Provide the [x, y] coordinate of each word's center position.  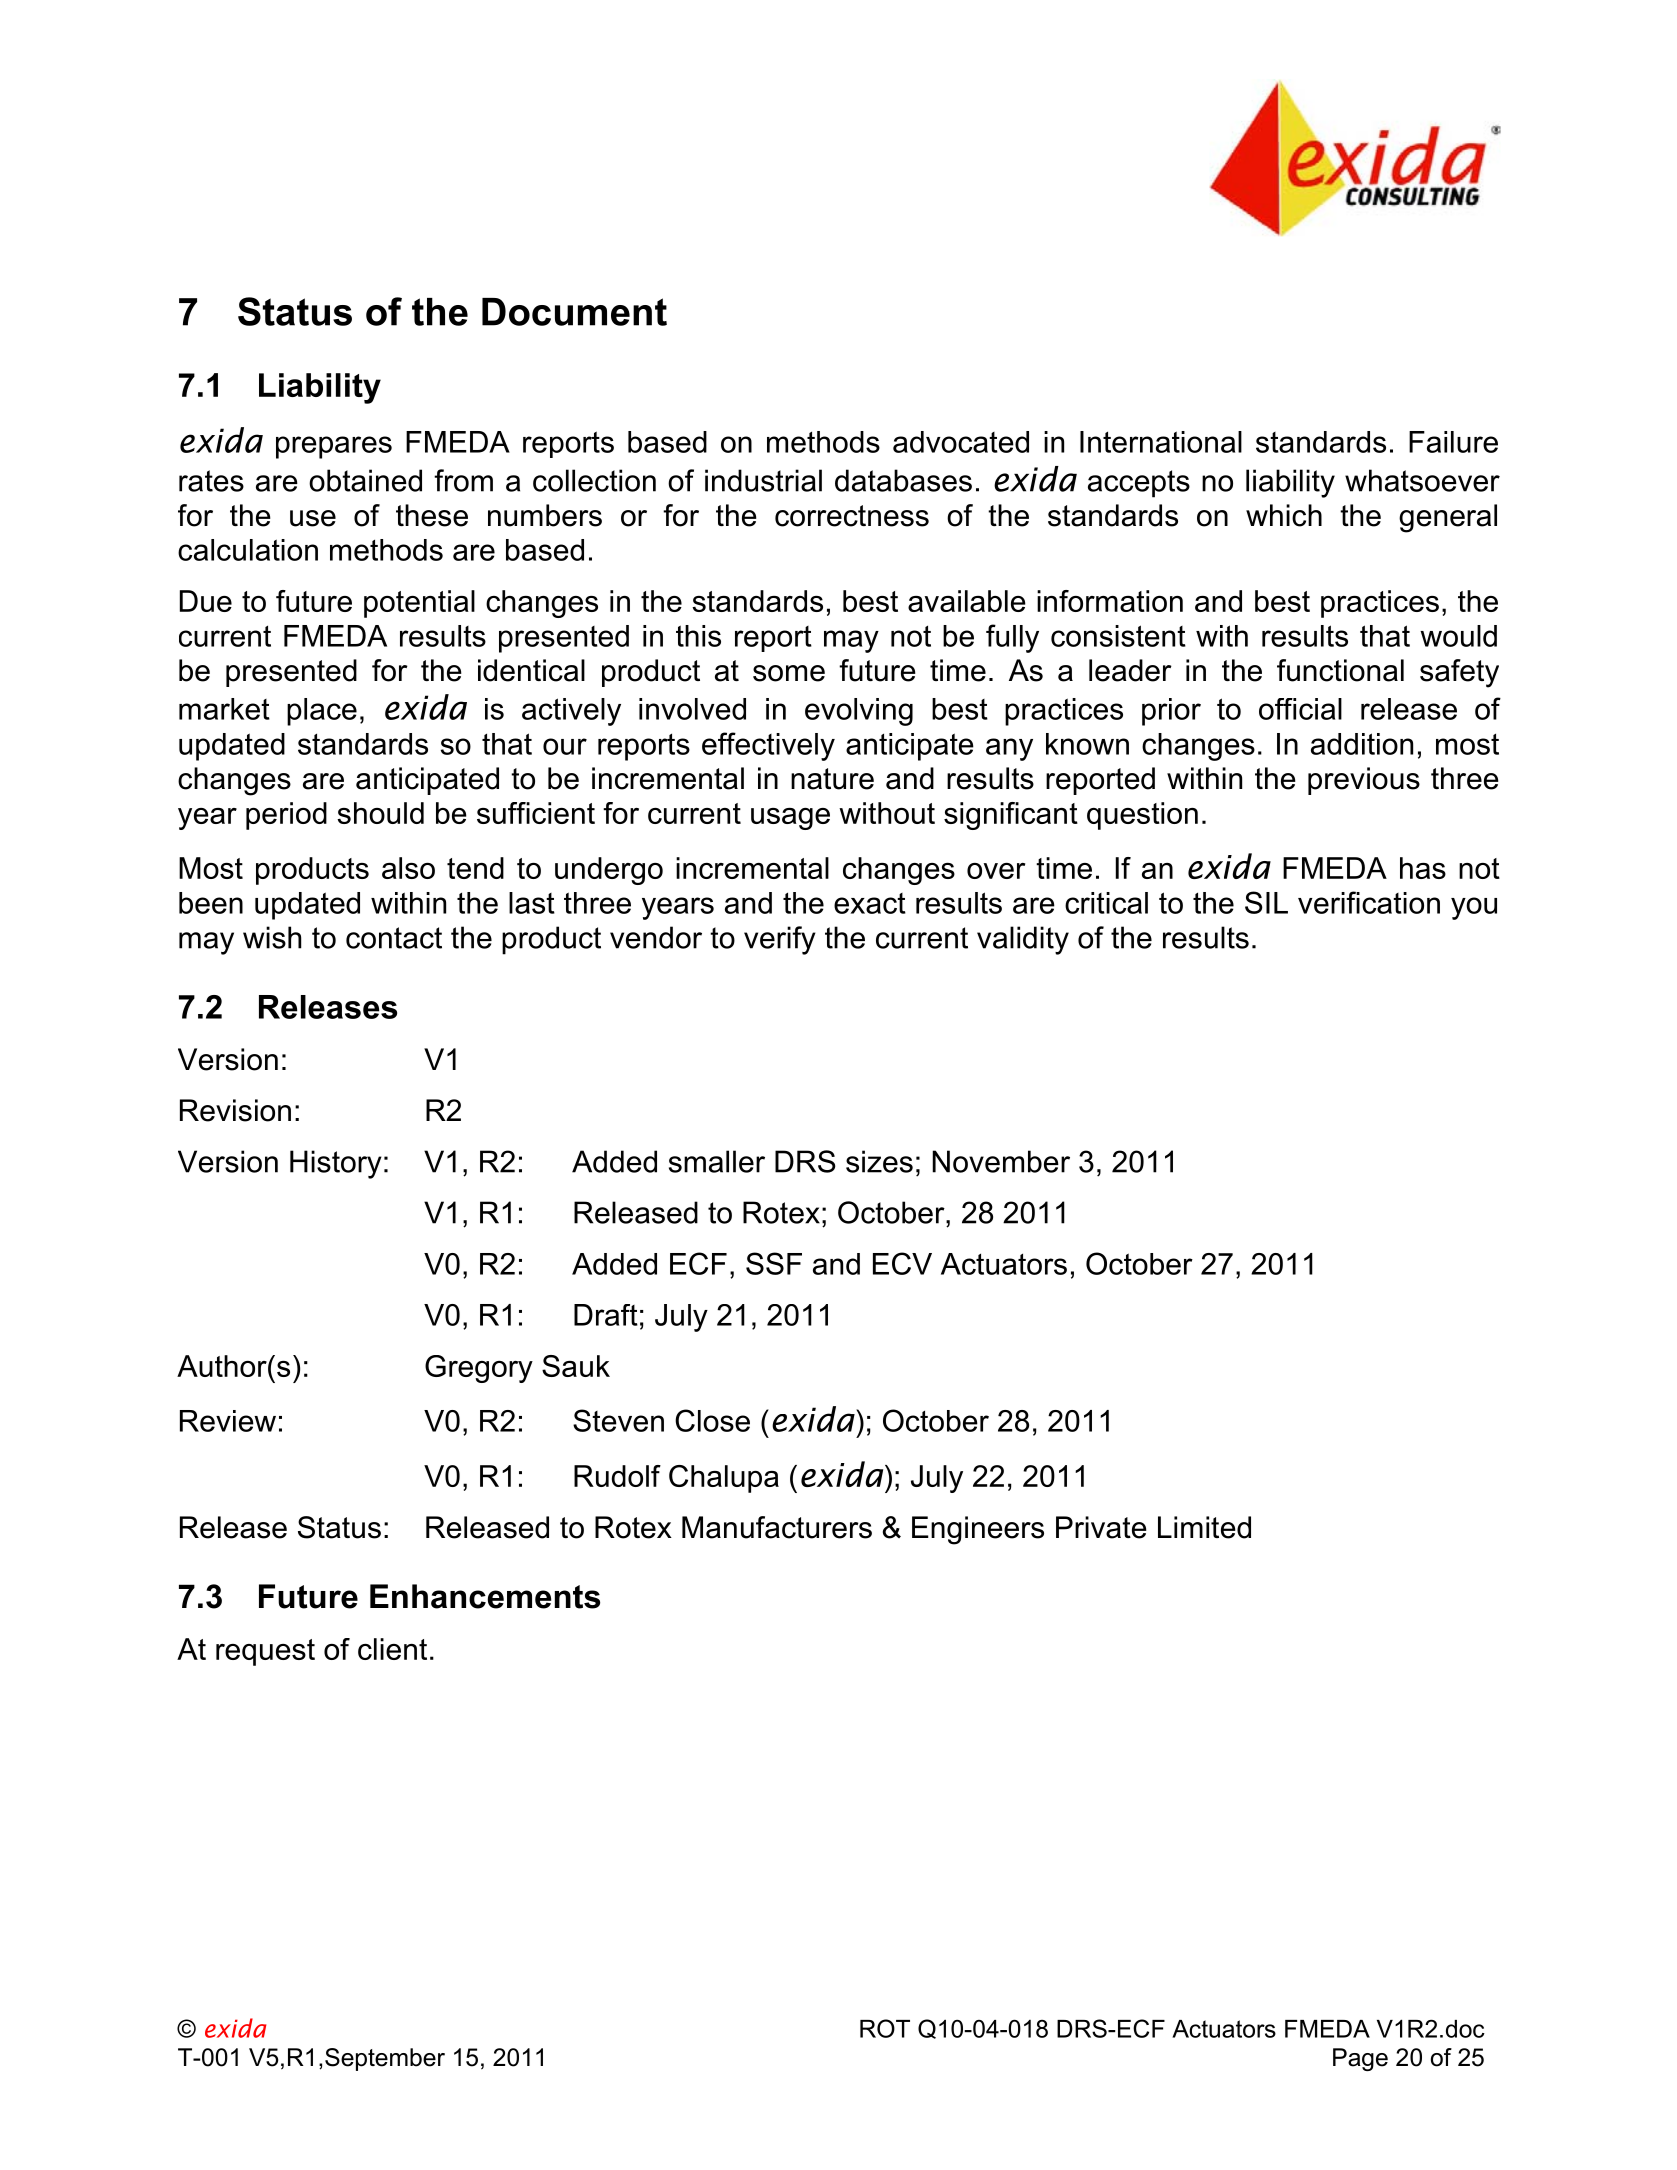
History [336, 1164]
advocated [961, 442]
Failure [1453, 442]
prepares [334, 447]
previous [1364, 781]
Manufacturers [777, 1527]
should [380, 813]
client [392, 1649]
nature [832, 779]
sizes [879, 1161]
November [1001, 1161]
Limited [1204, 1527]
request [265, 1652]
